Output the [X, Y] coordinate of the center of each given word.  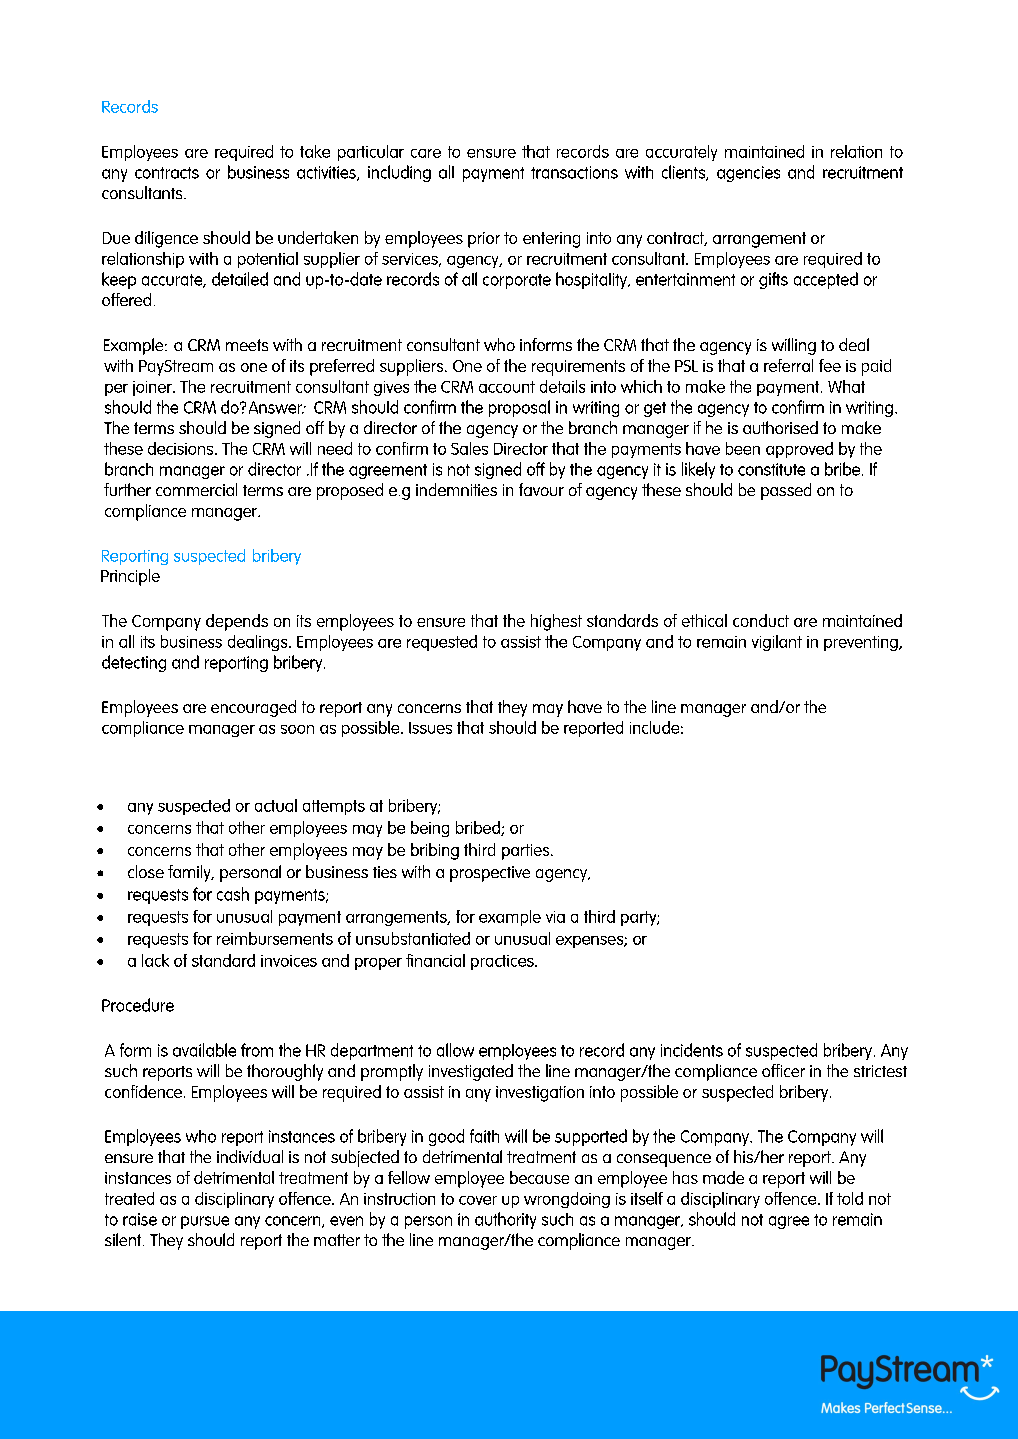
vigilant [777, 643]
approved [799, 450]
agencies [748, 174]
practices [503, 962]
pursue [205, 1222]
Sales [469, 448]
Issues [430, 728]
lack [155, 960]
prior [484, 240]
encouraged [253, 708]
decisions [182, 448]
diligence [166, 239]
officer [783, 1070]
